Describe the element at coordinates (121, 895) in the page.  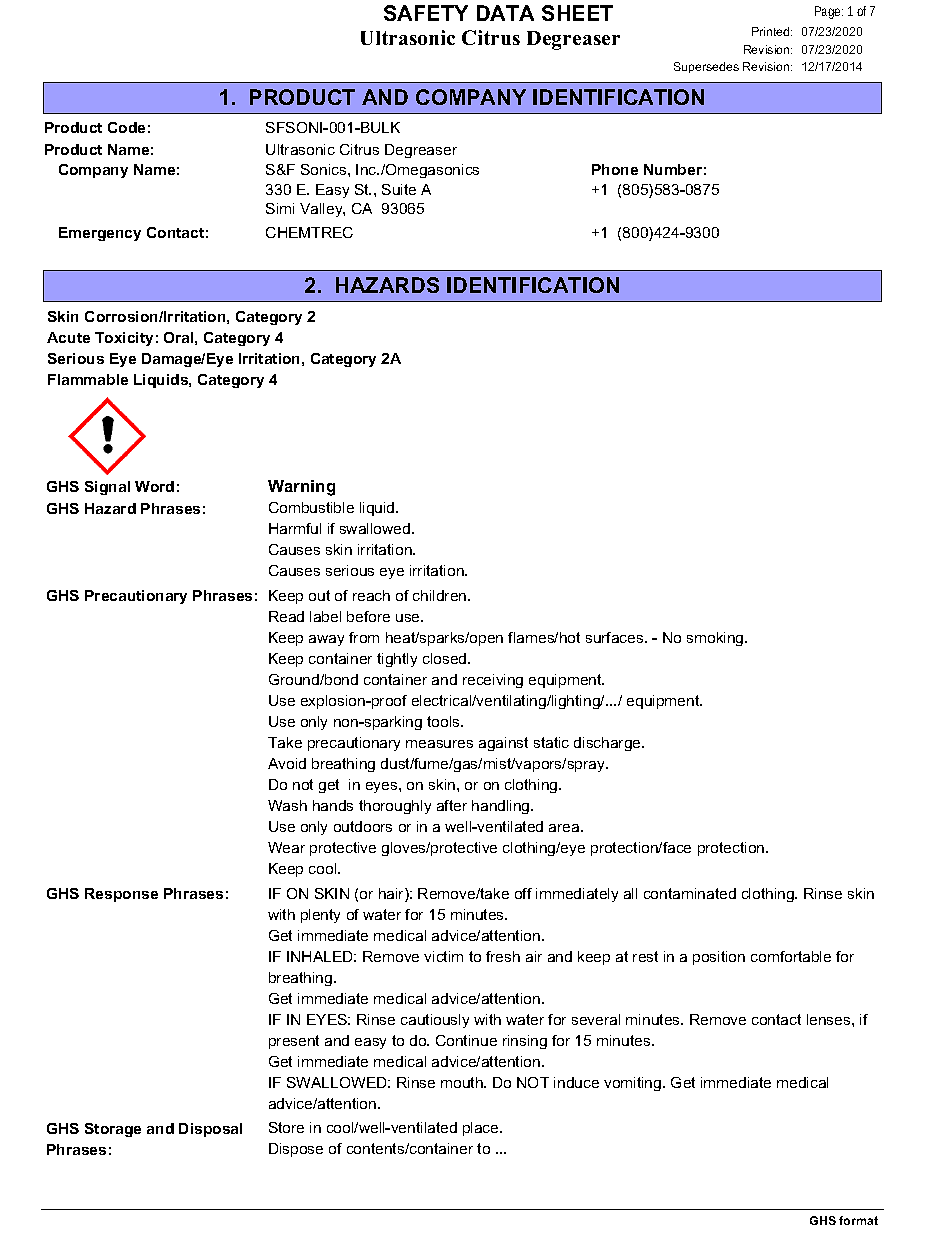
I see `Response` at that location.
